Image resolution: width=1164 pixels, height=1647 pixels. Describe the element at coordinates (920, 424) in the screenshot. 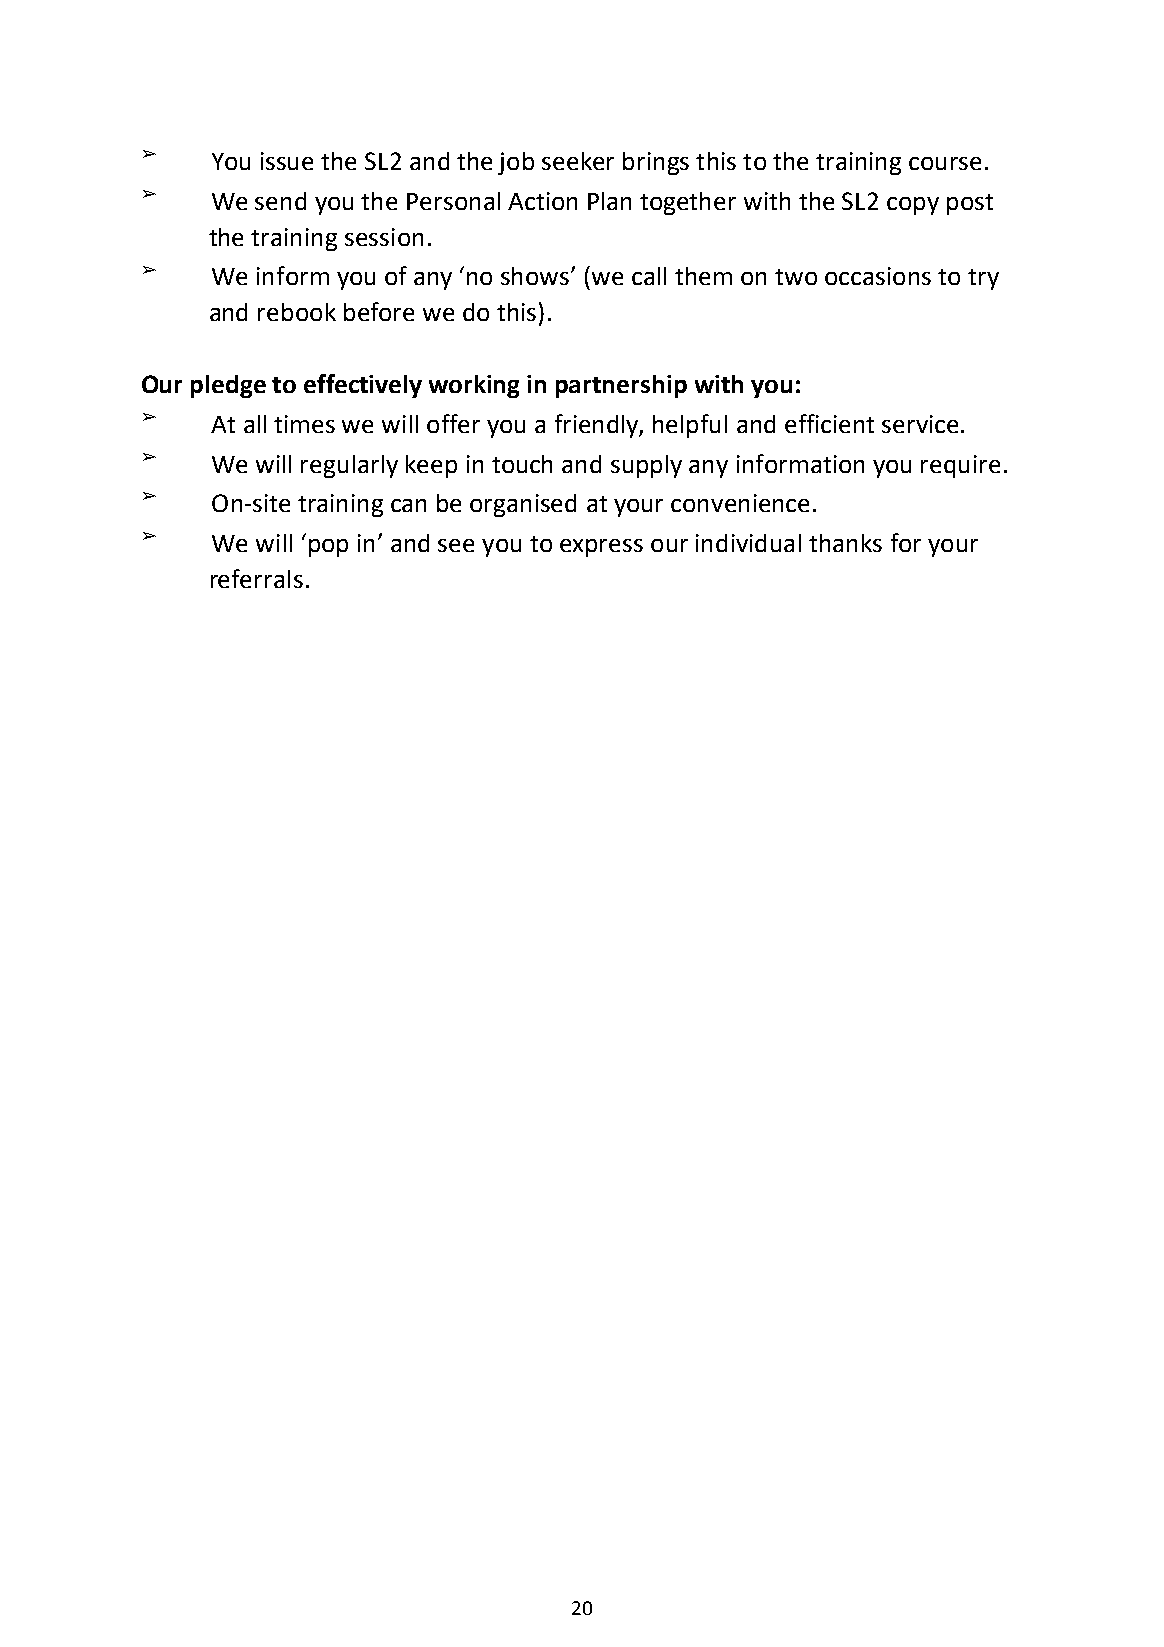

I see `service` at that location.
